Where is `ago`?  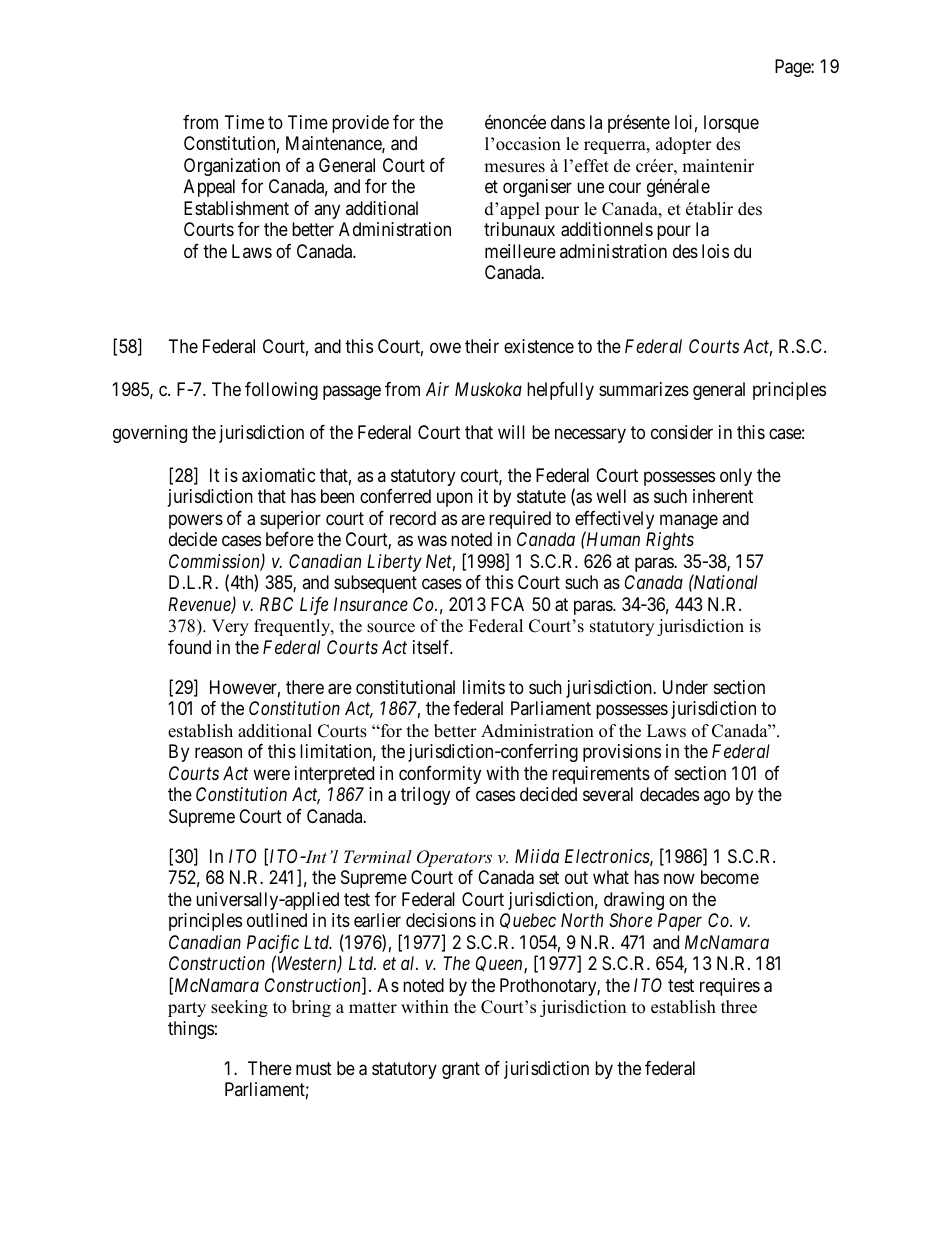
ago is located at coordinates (717, 798).
